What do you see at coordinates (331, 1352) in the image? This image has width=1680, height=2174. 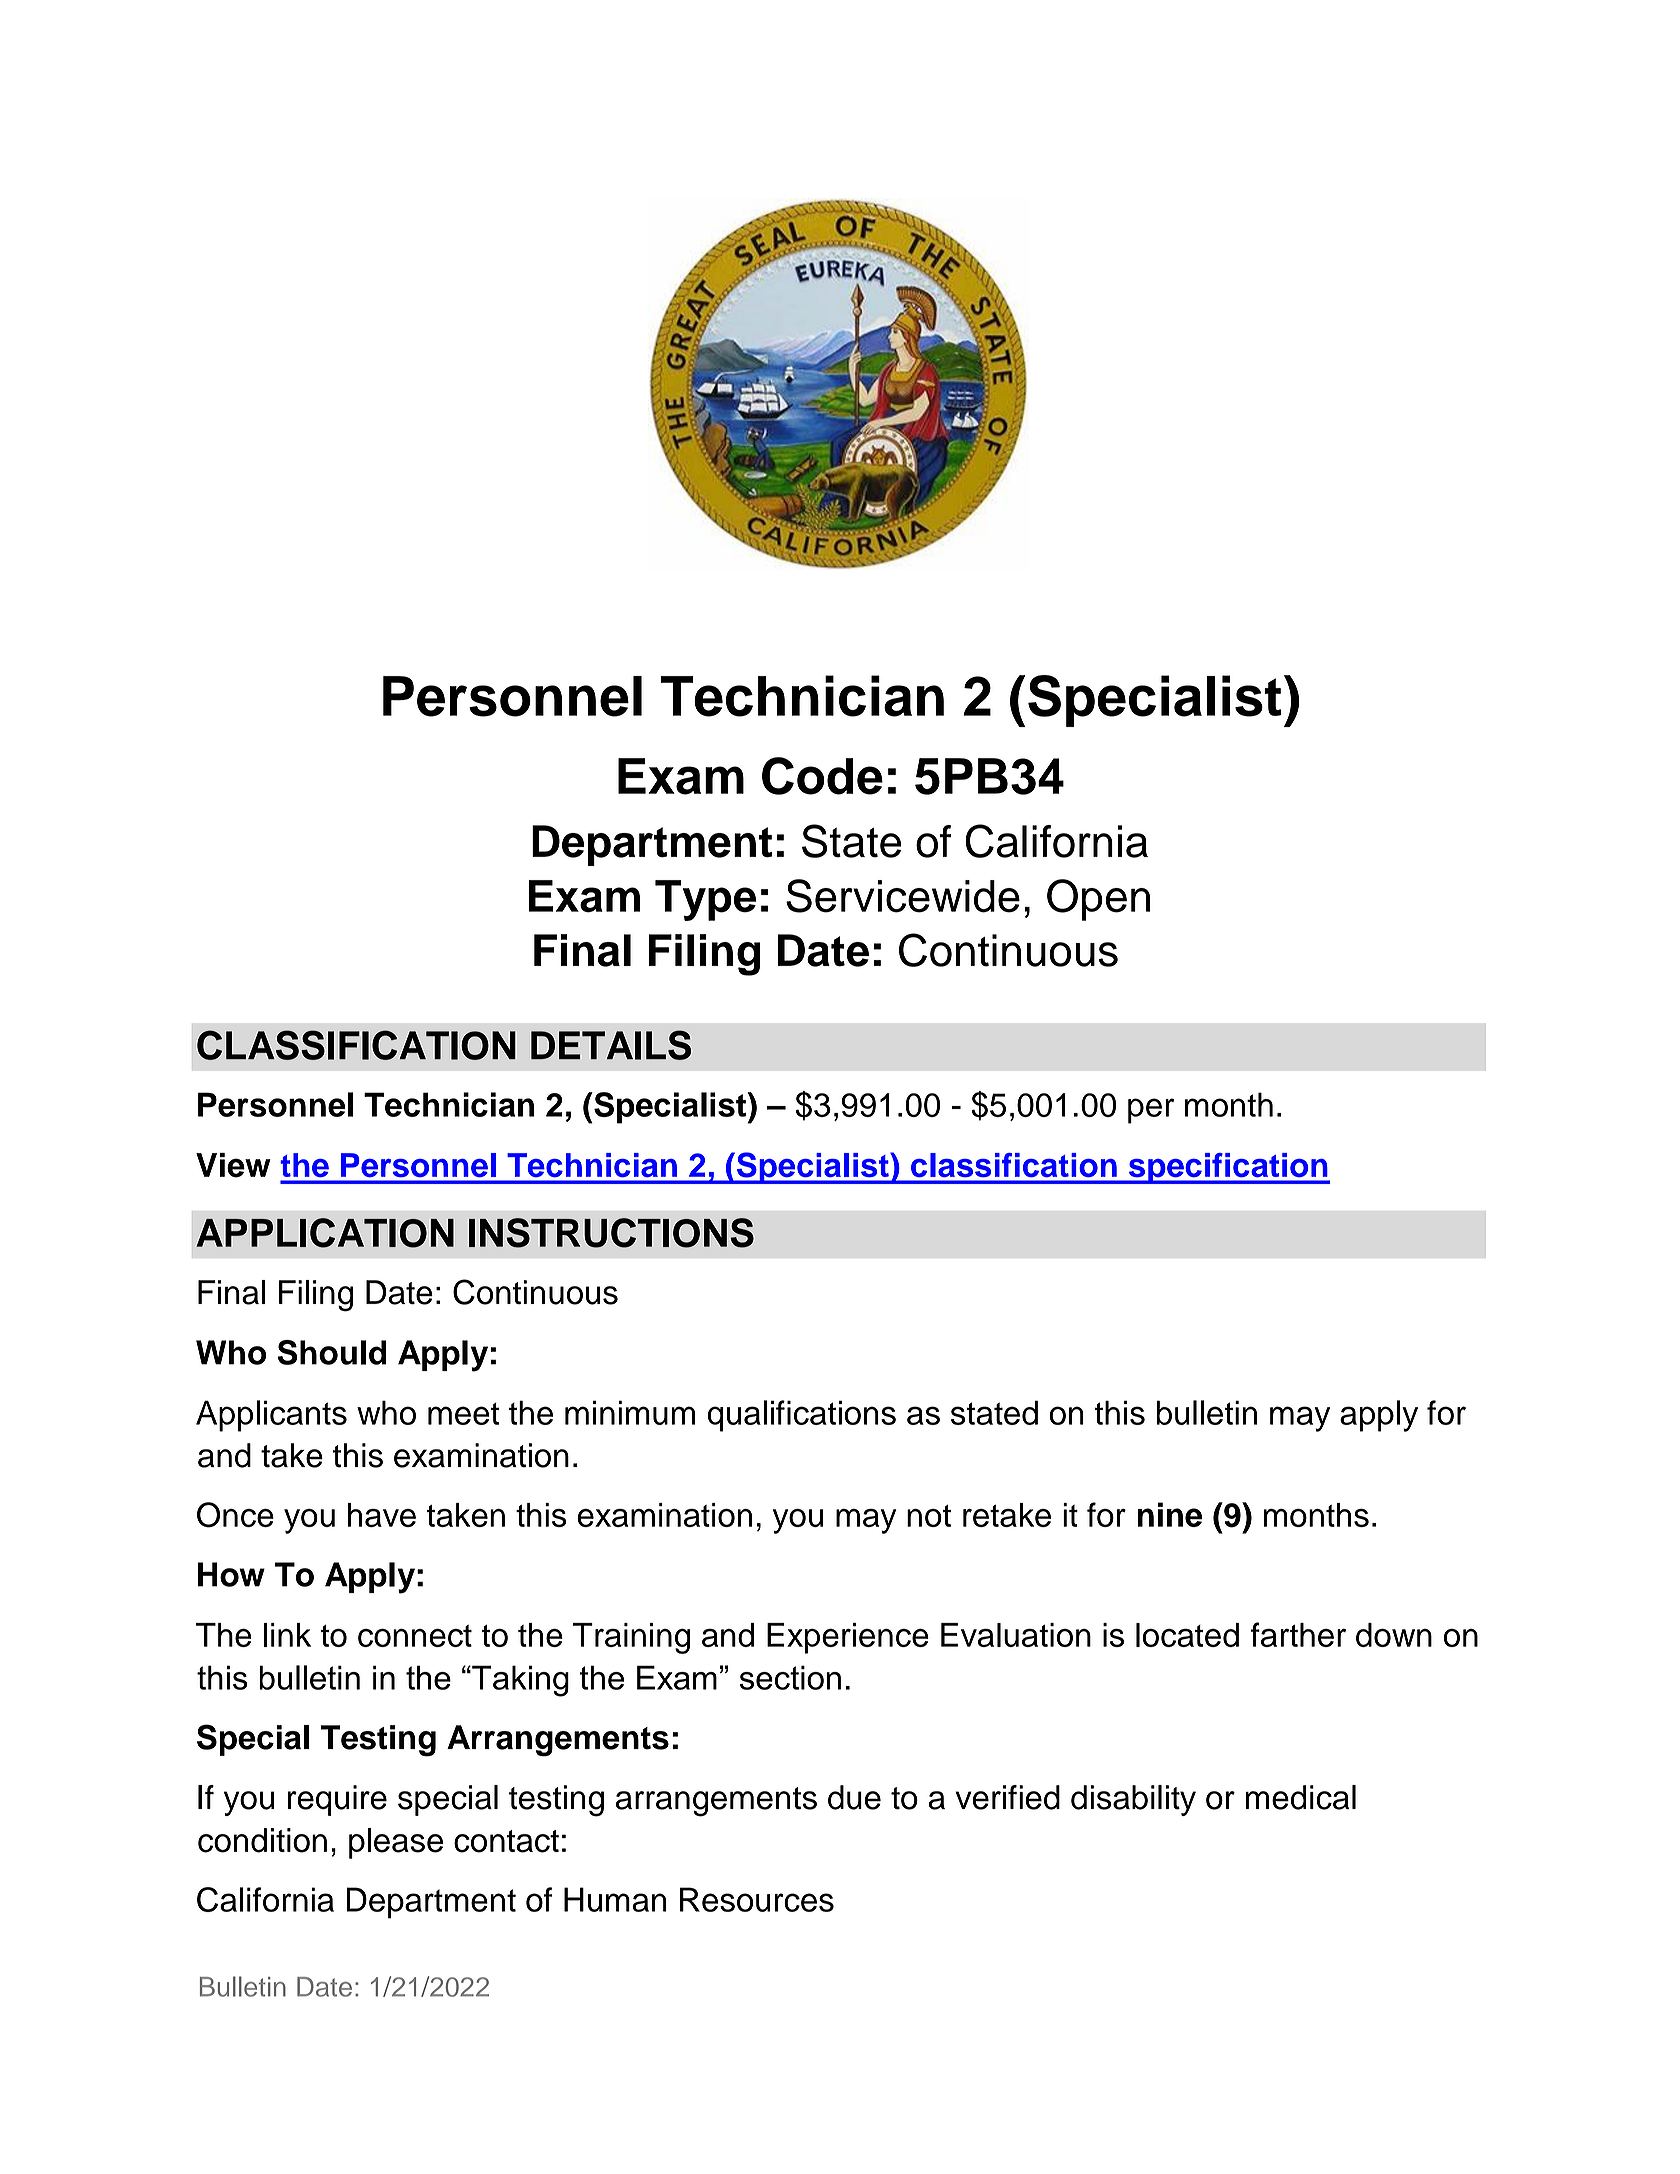 I see `Should` at bounding box center [331, 1352].
